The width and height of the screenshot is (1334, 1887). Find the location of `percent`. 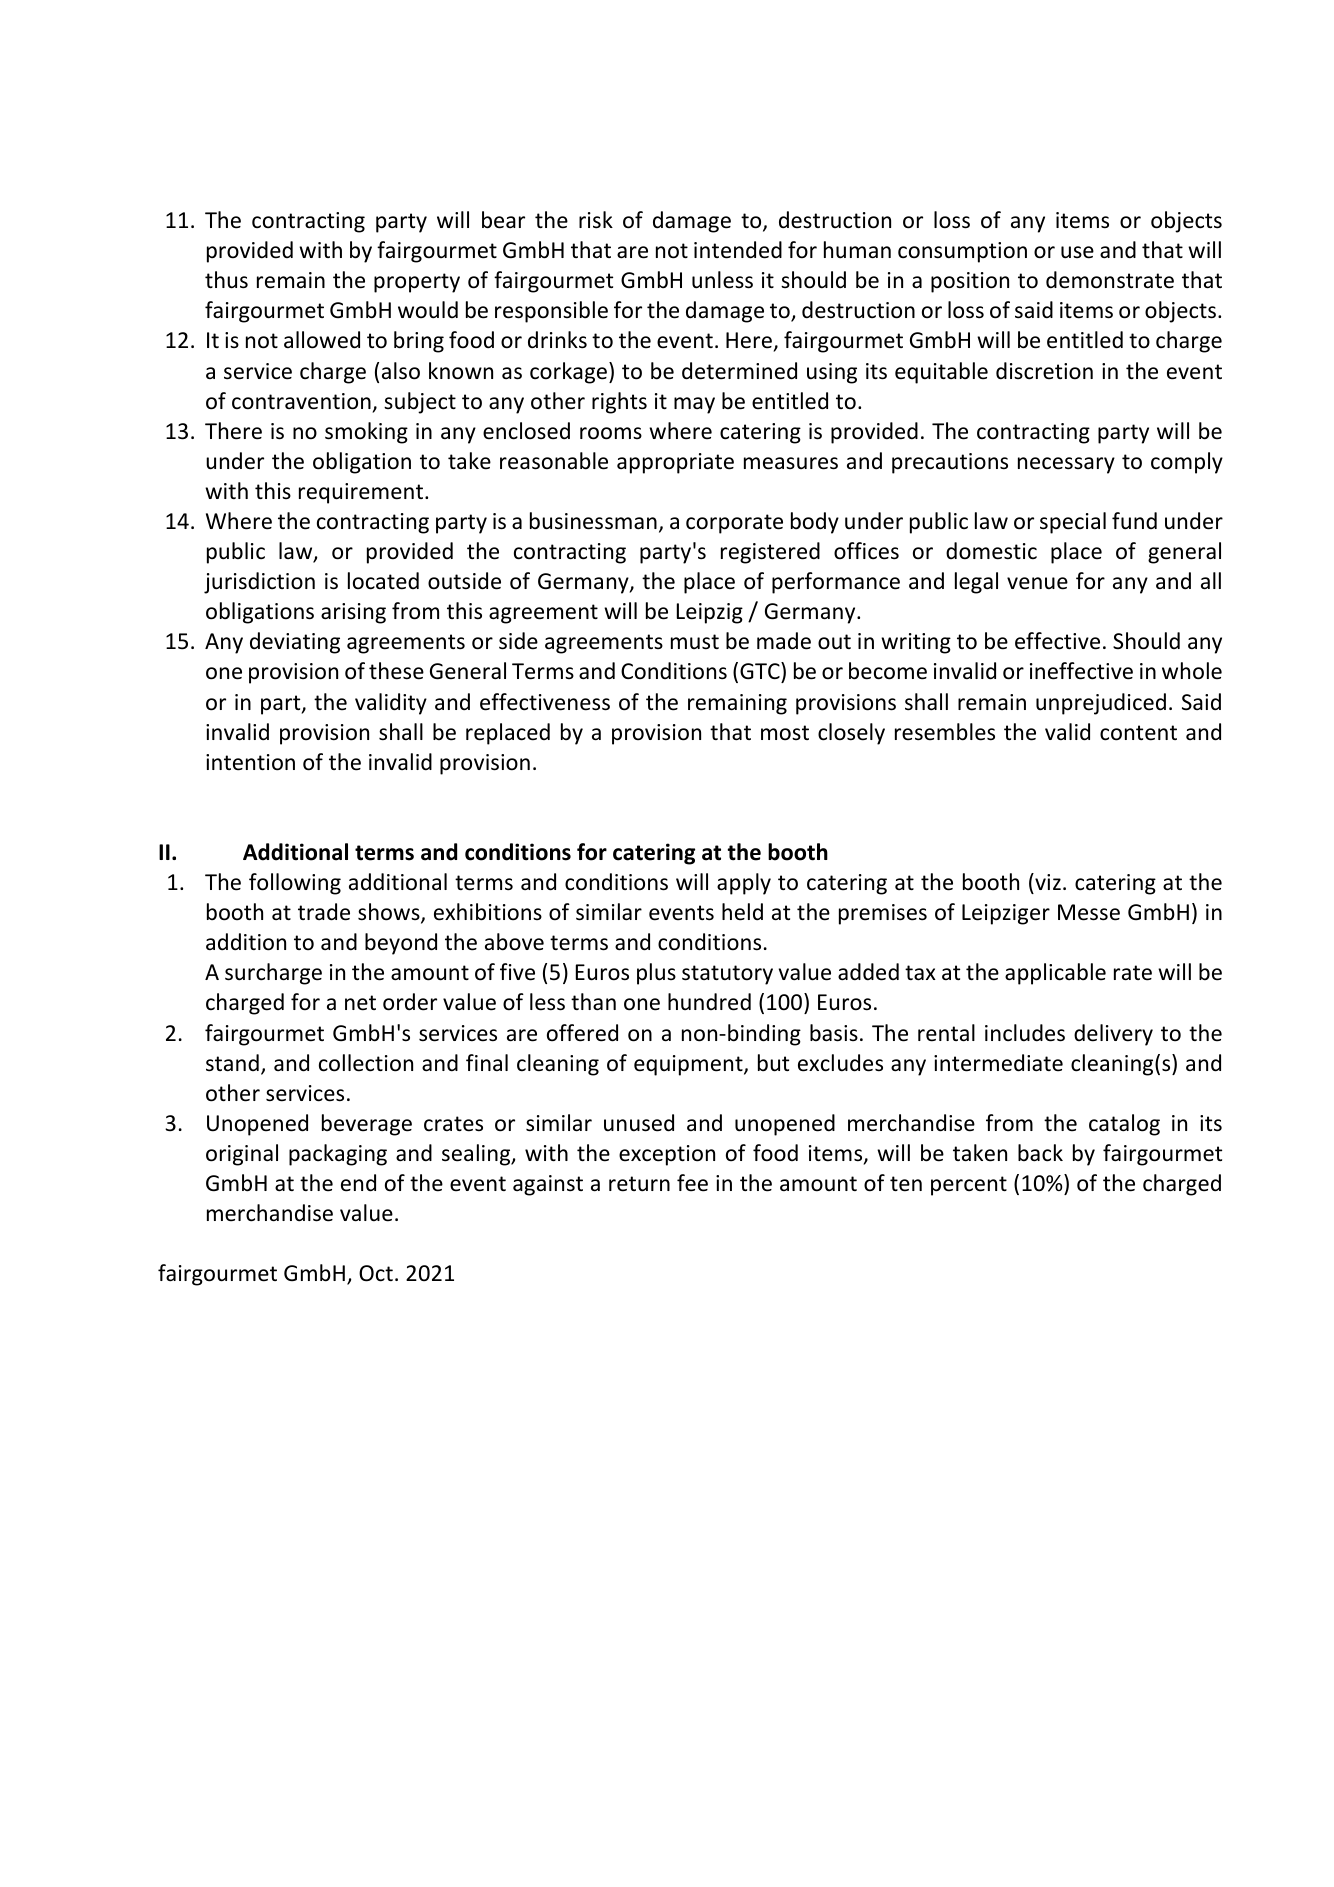

percent is located at coordinates (969, 1186).
